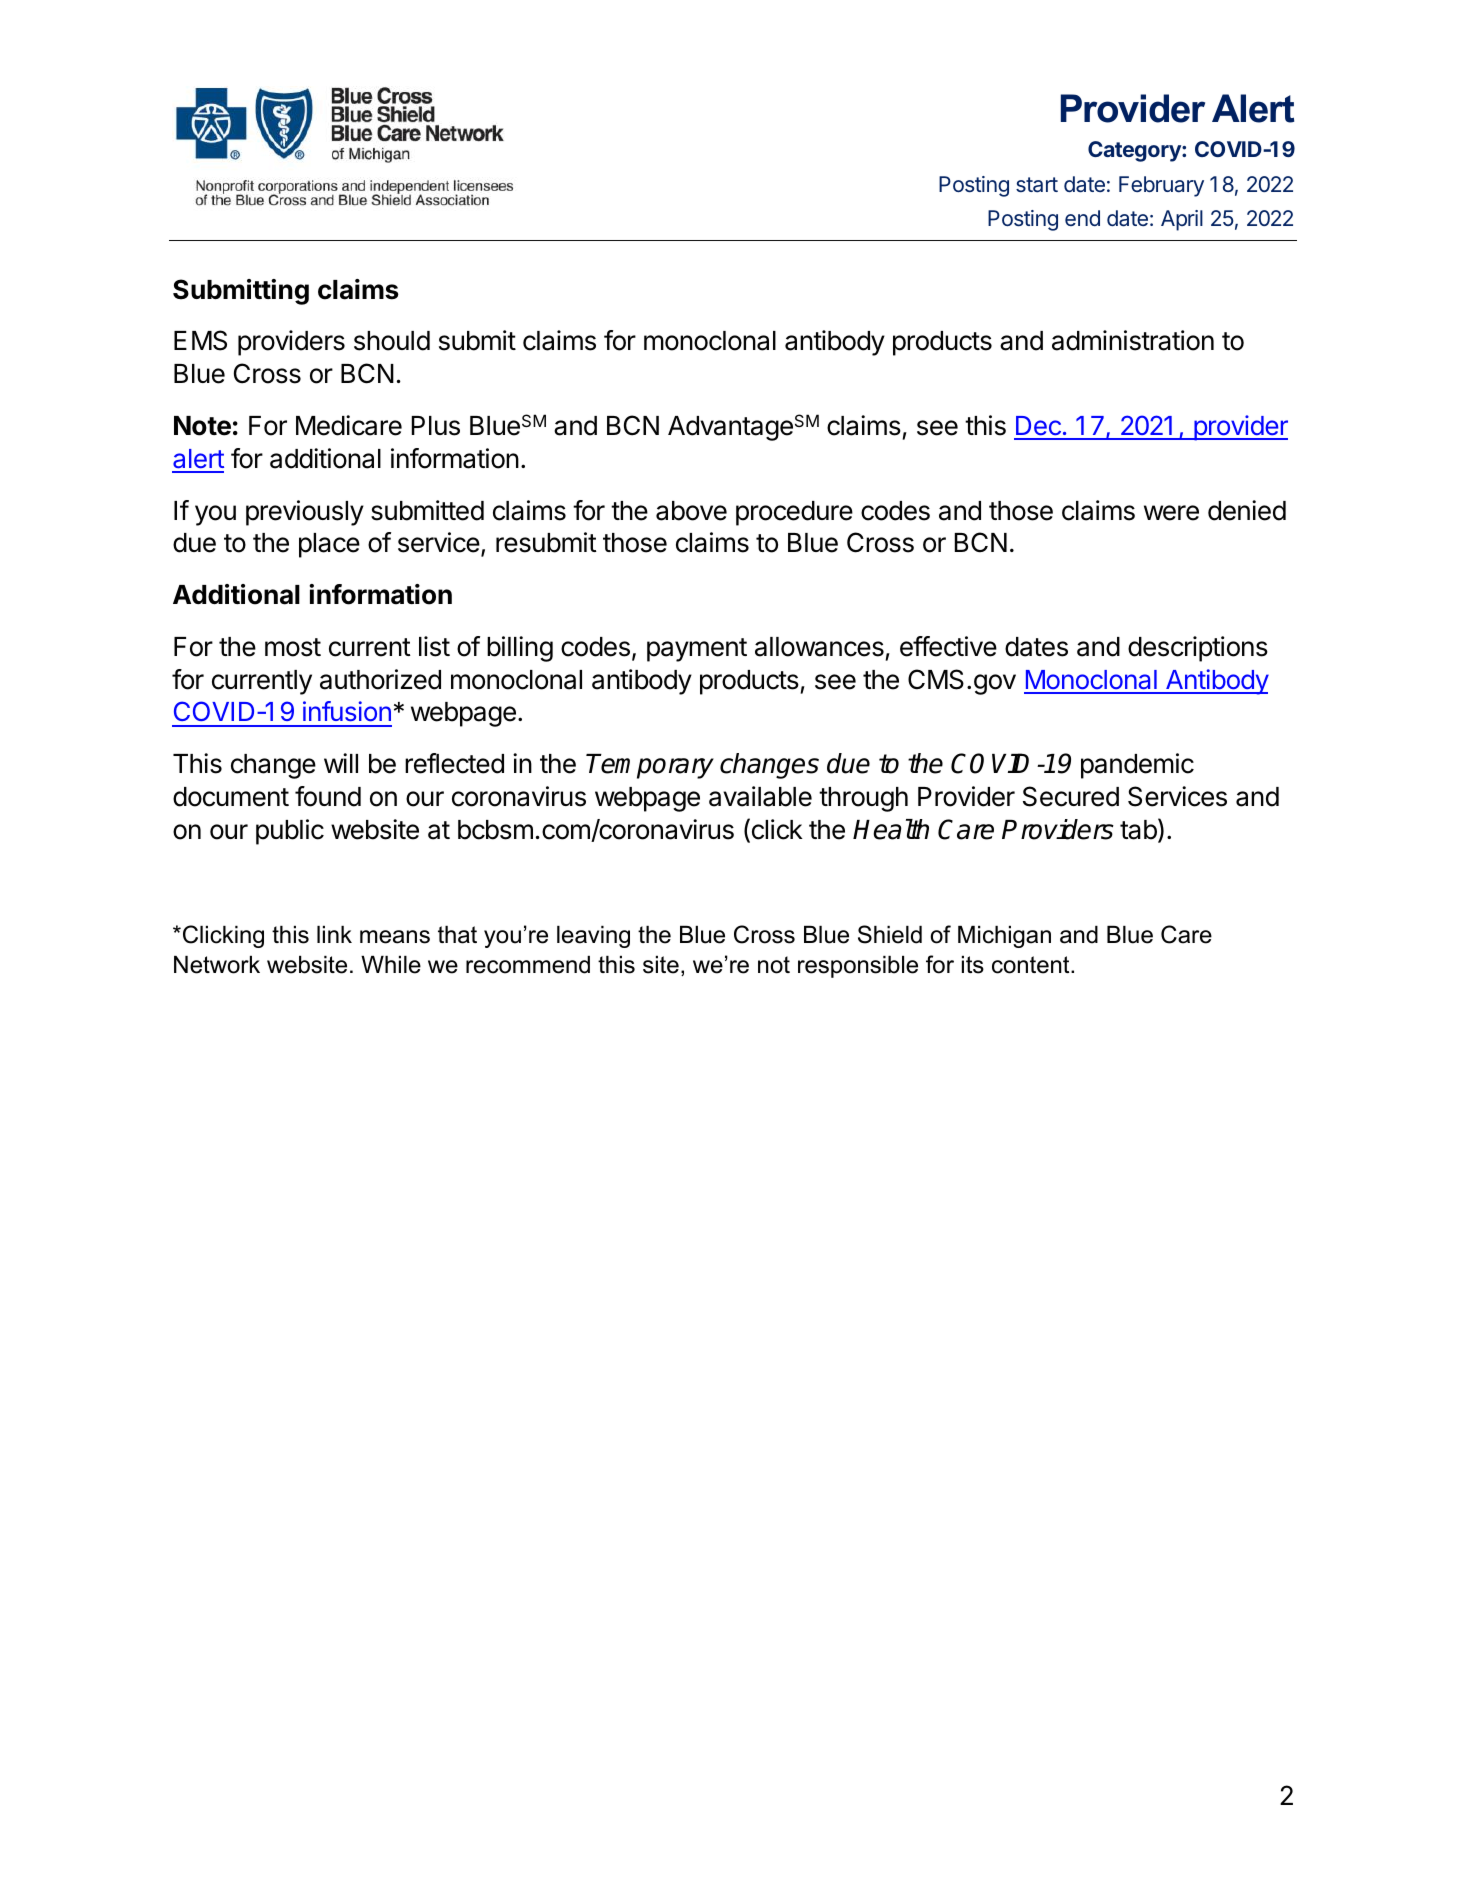 The height and width of the screenshot is (1897, 1466). Describe the element at coordinates (392, 341) in the screenshot. I see `should` at that location.
